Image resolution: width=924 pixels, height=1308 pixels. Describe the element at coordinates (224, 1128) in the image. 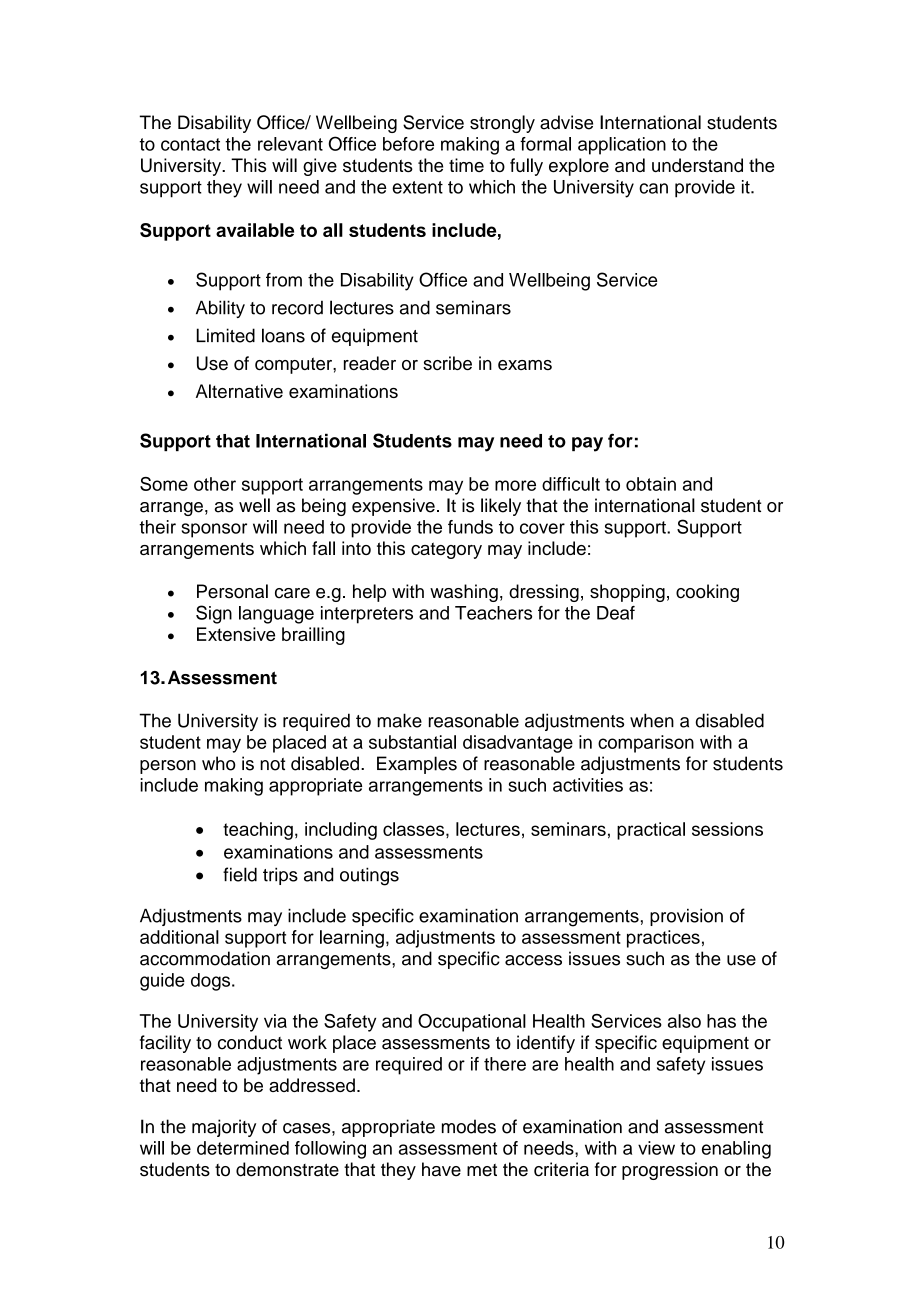

I see `majority` at that location.
